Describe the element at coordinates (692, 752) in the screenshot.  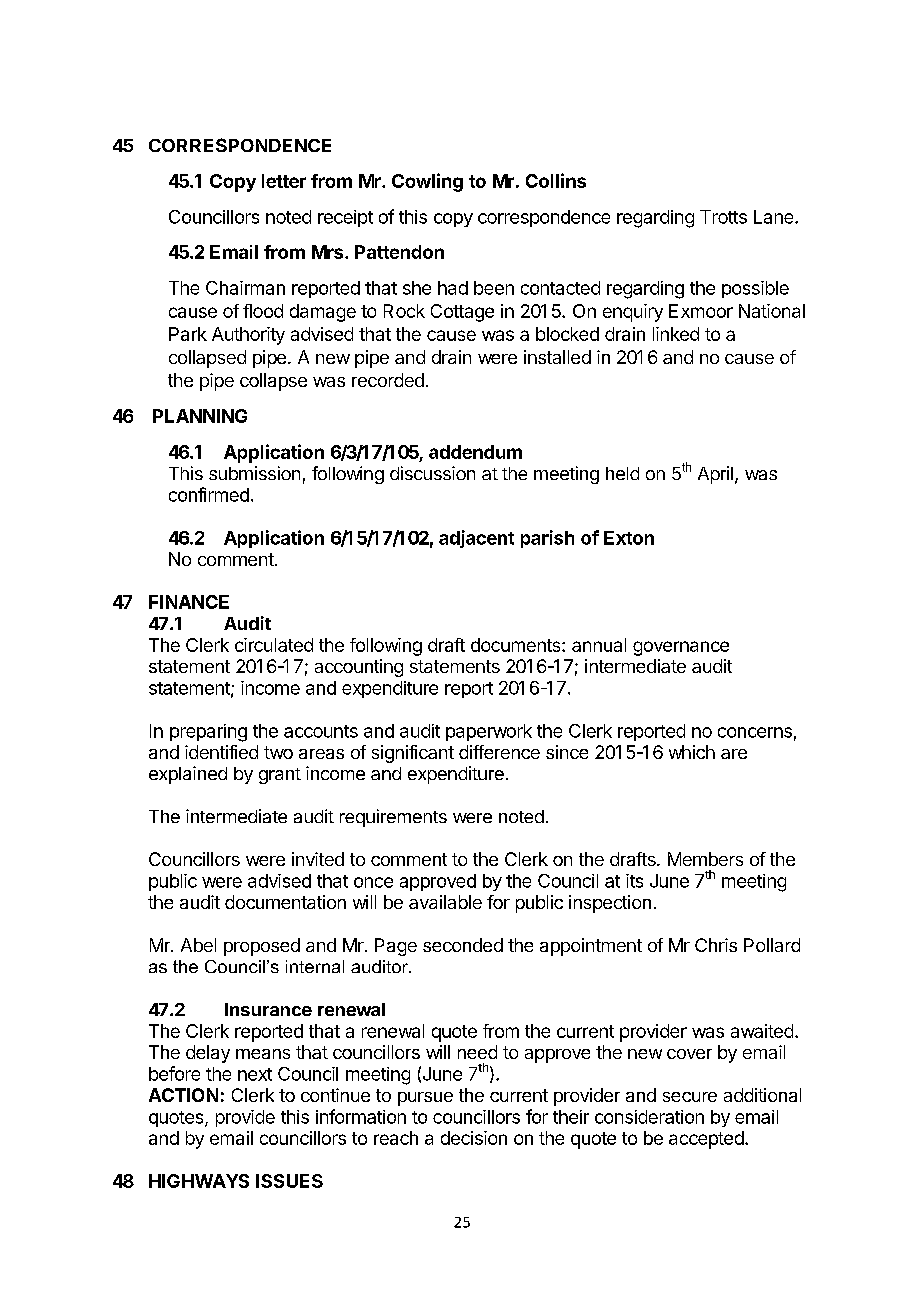
I see `which` at that location.
